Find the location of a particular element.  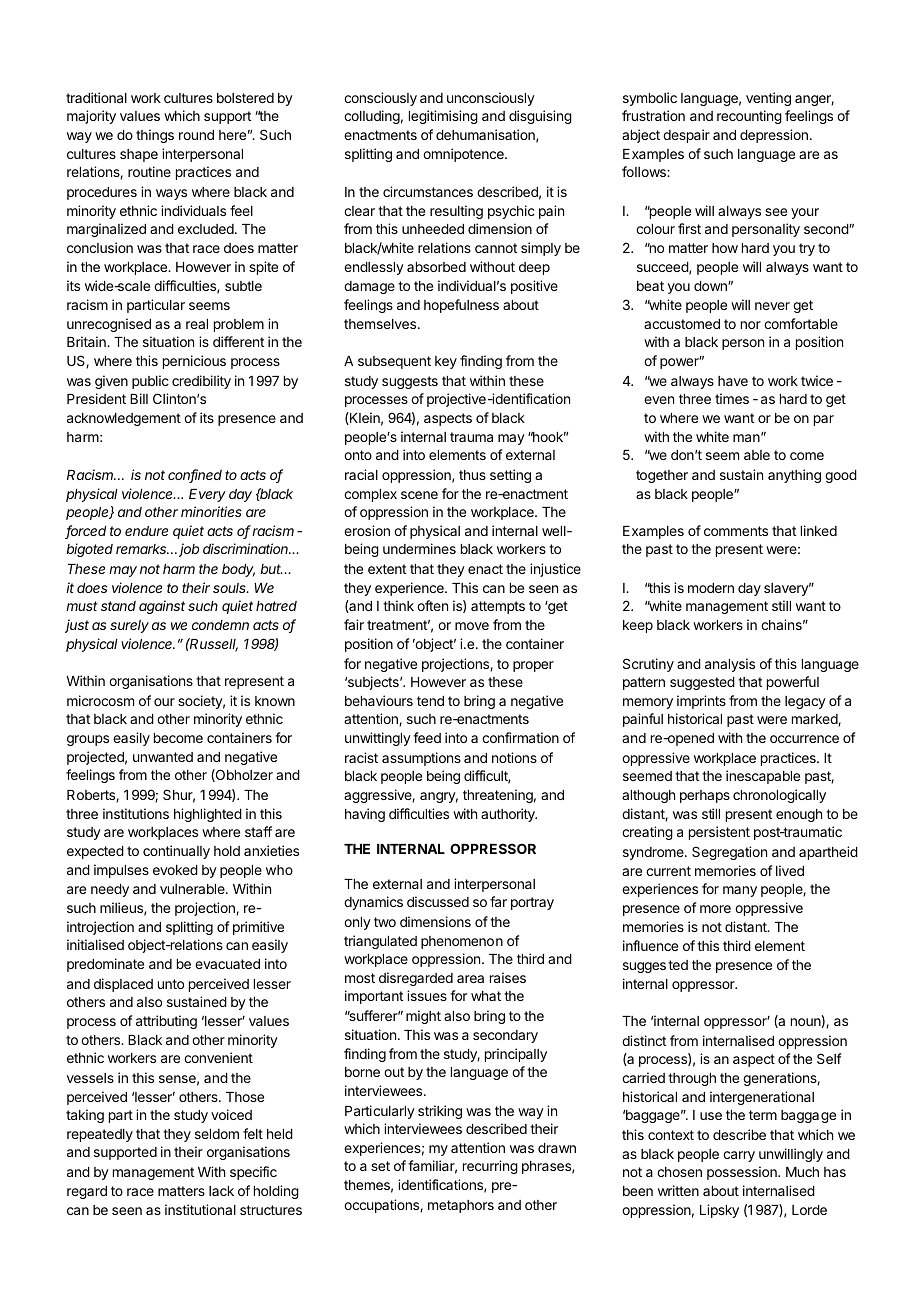

surely is located at coordinates (129, 626).
